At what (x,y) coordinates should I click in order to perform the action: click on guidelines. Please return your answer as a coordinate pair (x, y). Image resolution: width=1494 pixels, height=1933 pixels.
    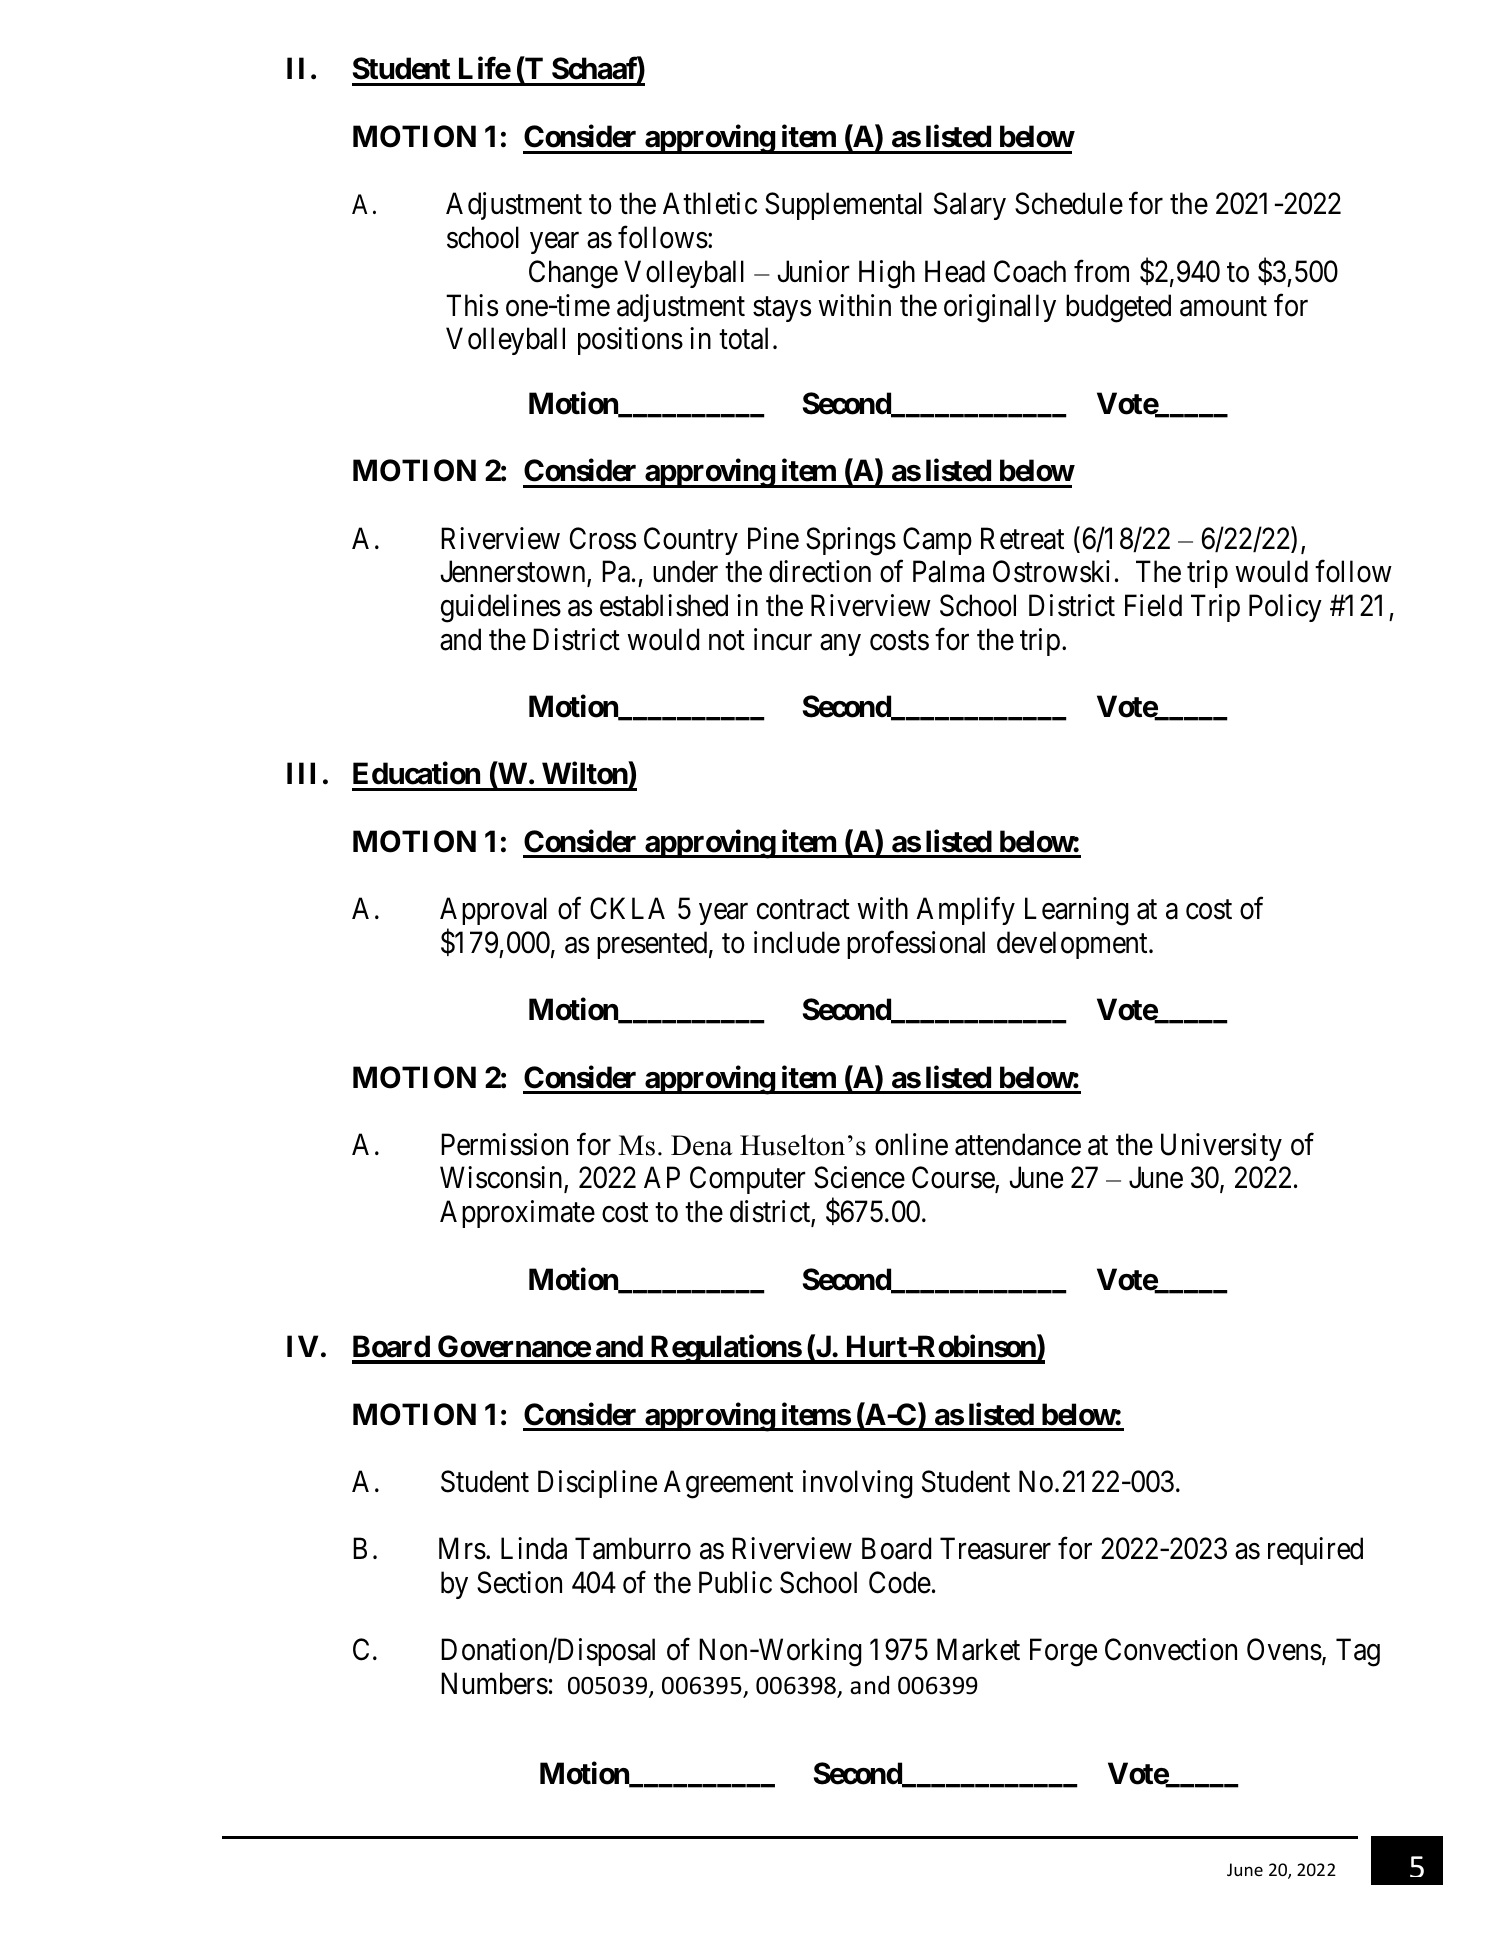
    Looking at the image, I should click on (501, 608).
